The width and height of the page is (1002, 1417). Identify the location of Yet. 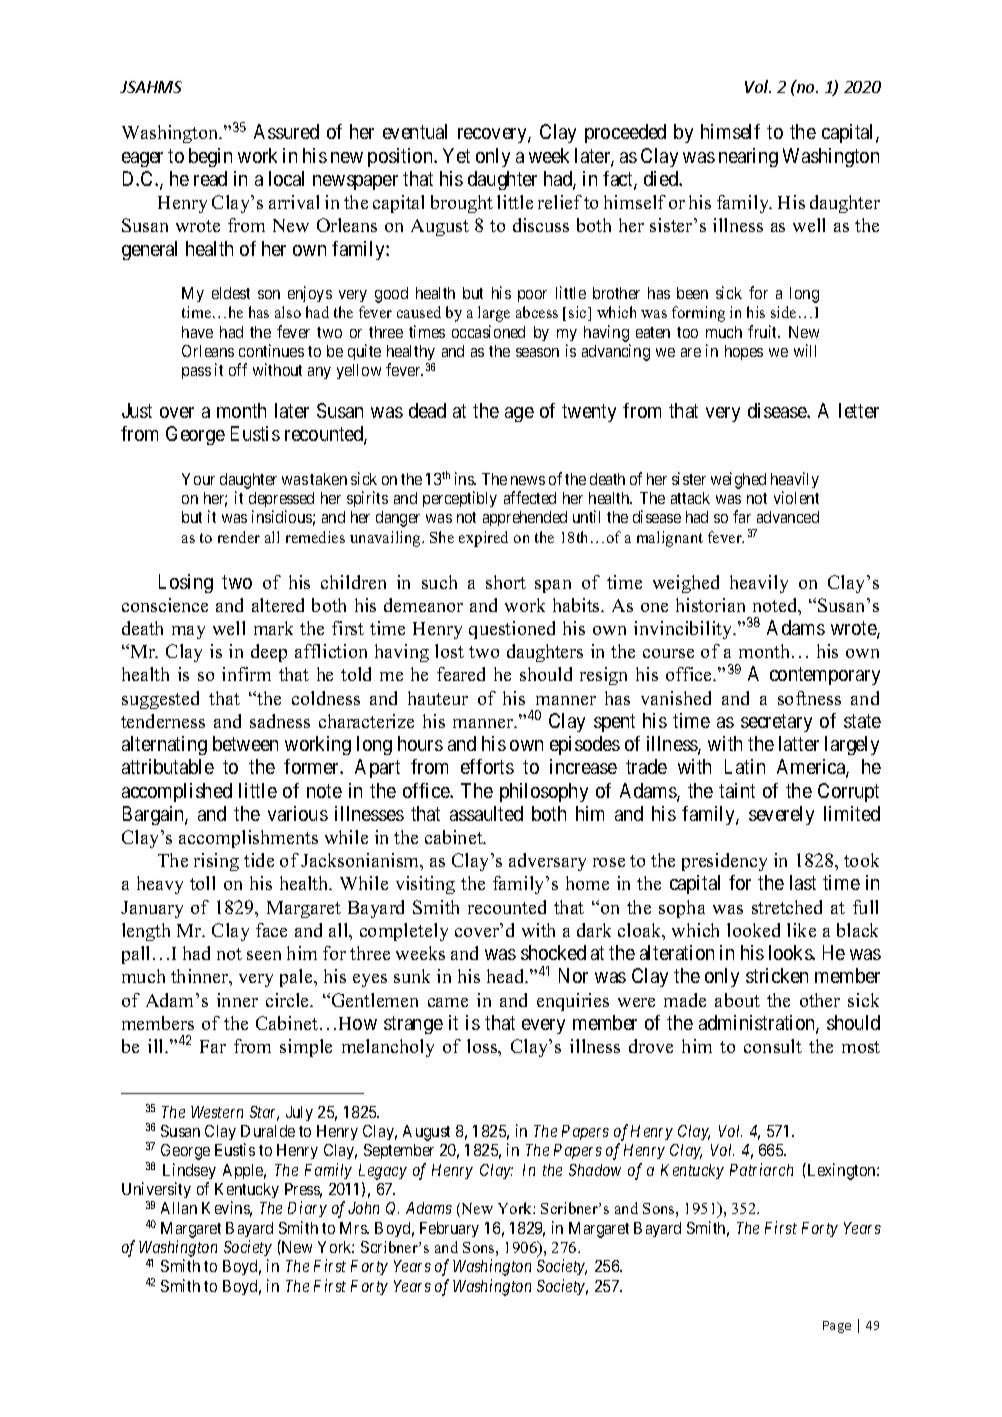
(456, 155).
